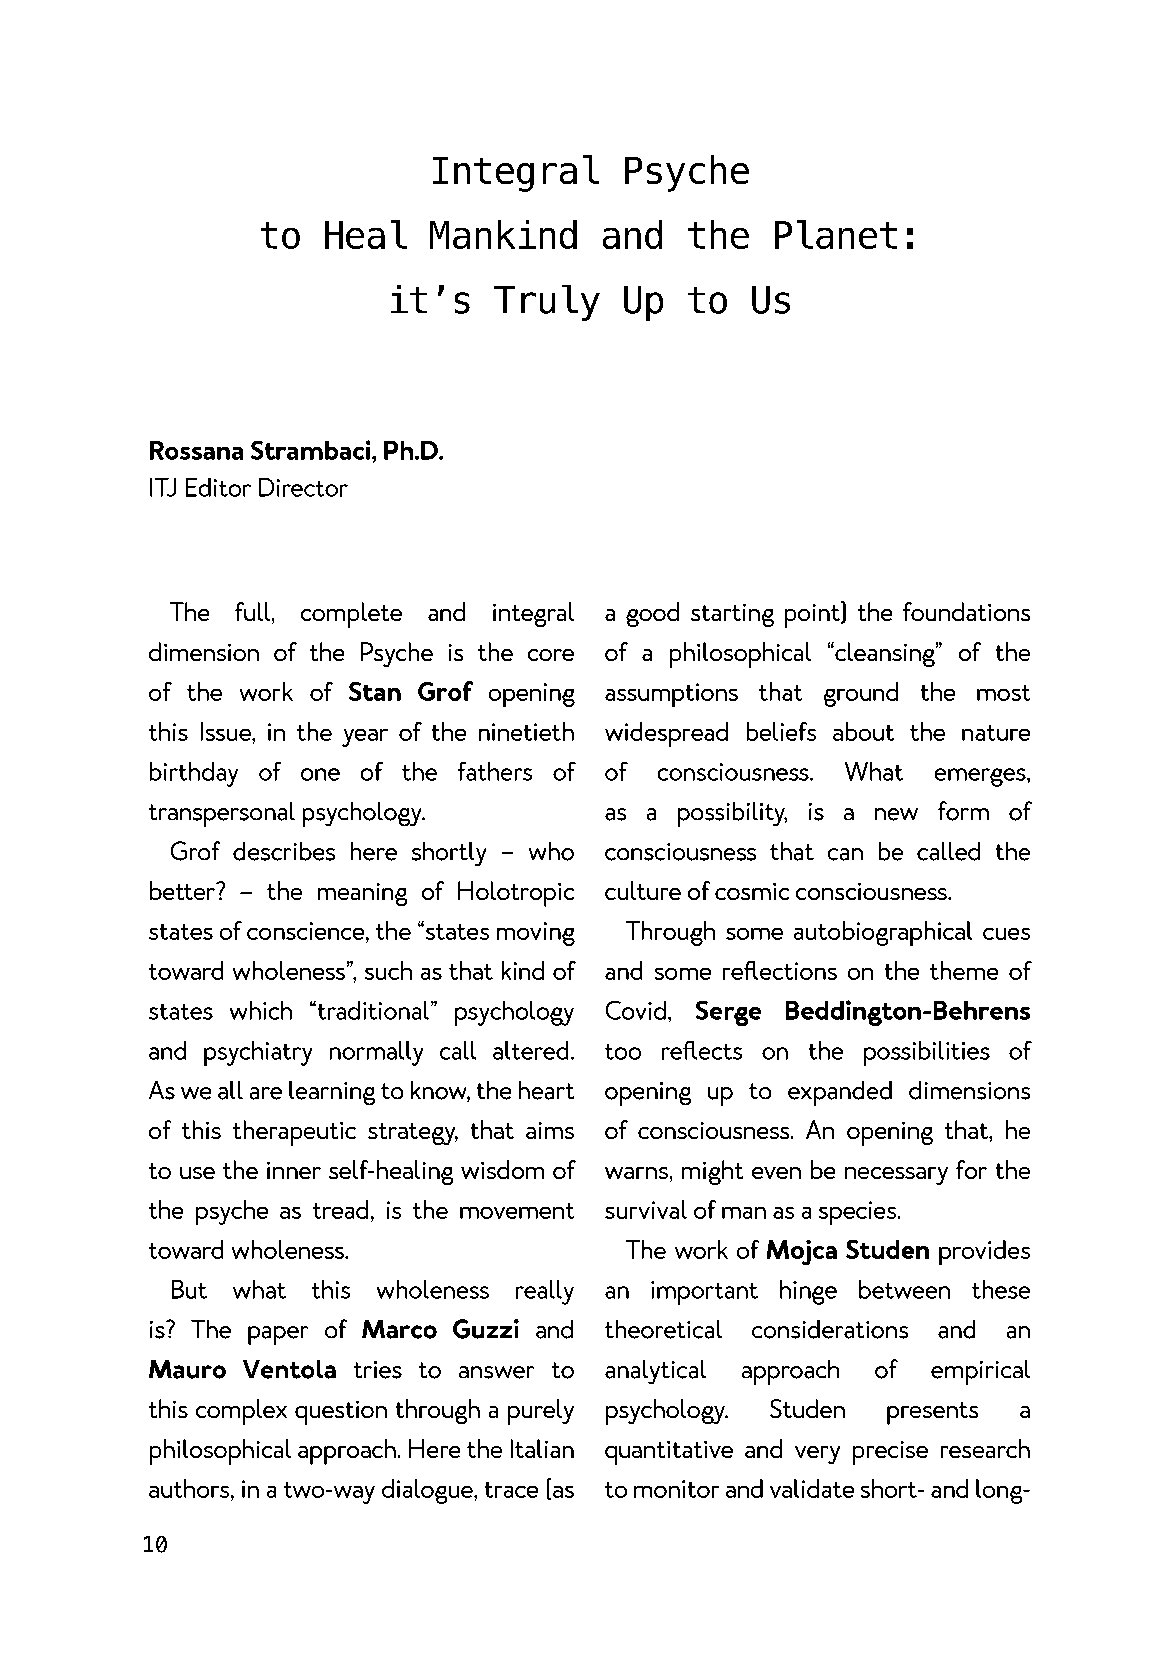 Image resolution: width=1165 pixels, height=1659 pixels. Describe the element at coordinates (547, 303) in the image. I see `Truly` at that location.
